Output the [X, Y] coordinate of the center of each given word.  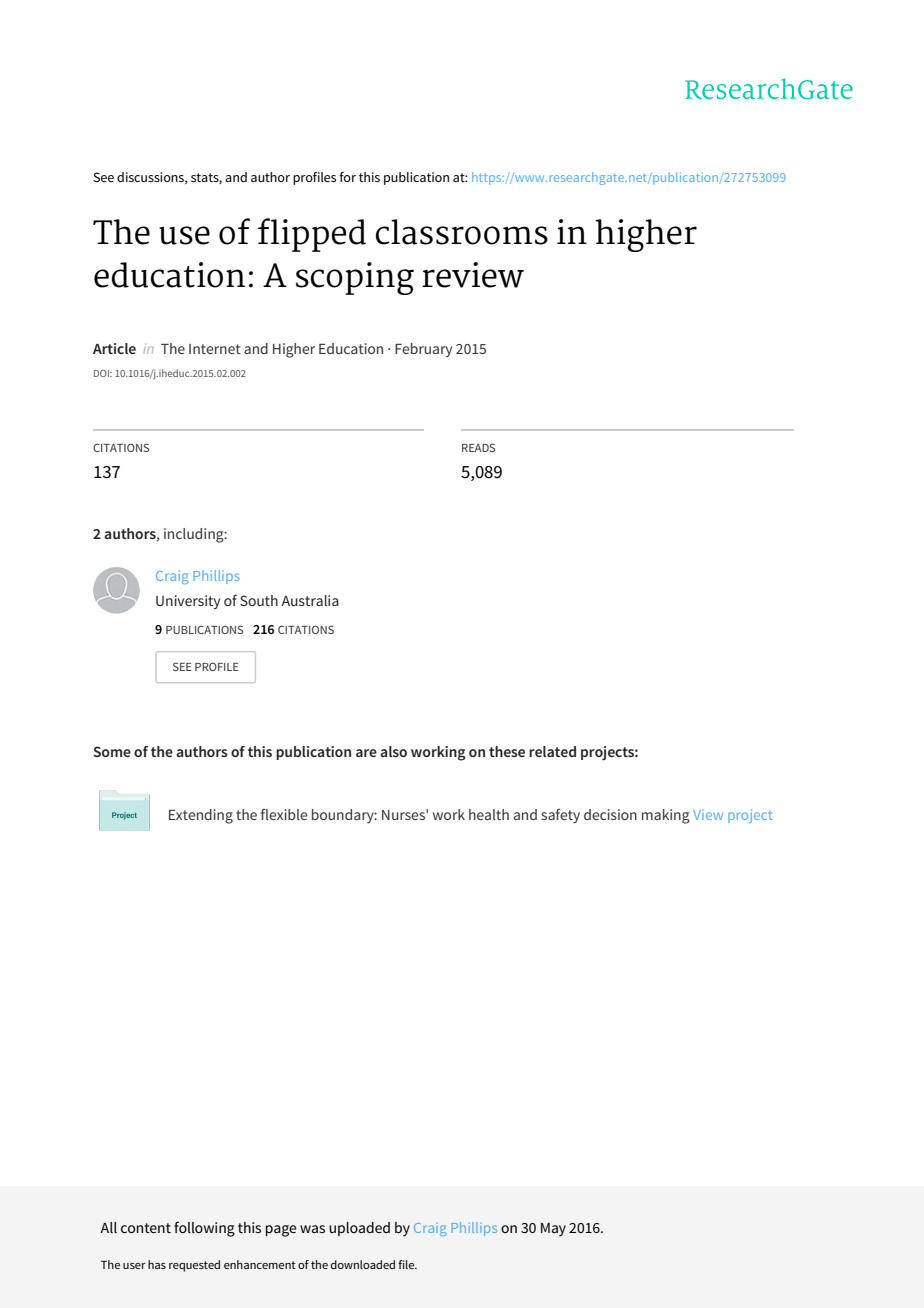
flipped [312, 235]
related [552, 751]
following [204, 1229]
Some [112, 751]
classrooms [462, 232]
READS [478, 447]
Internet [215, 349]
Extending [201, 816]
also [393, 751]
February [423, 350]
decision [610, 814]
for [347, 177]
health [489, 814]
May [553, 1230]
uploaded [359, 1229]
